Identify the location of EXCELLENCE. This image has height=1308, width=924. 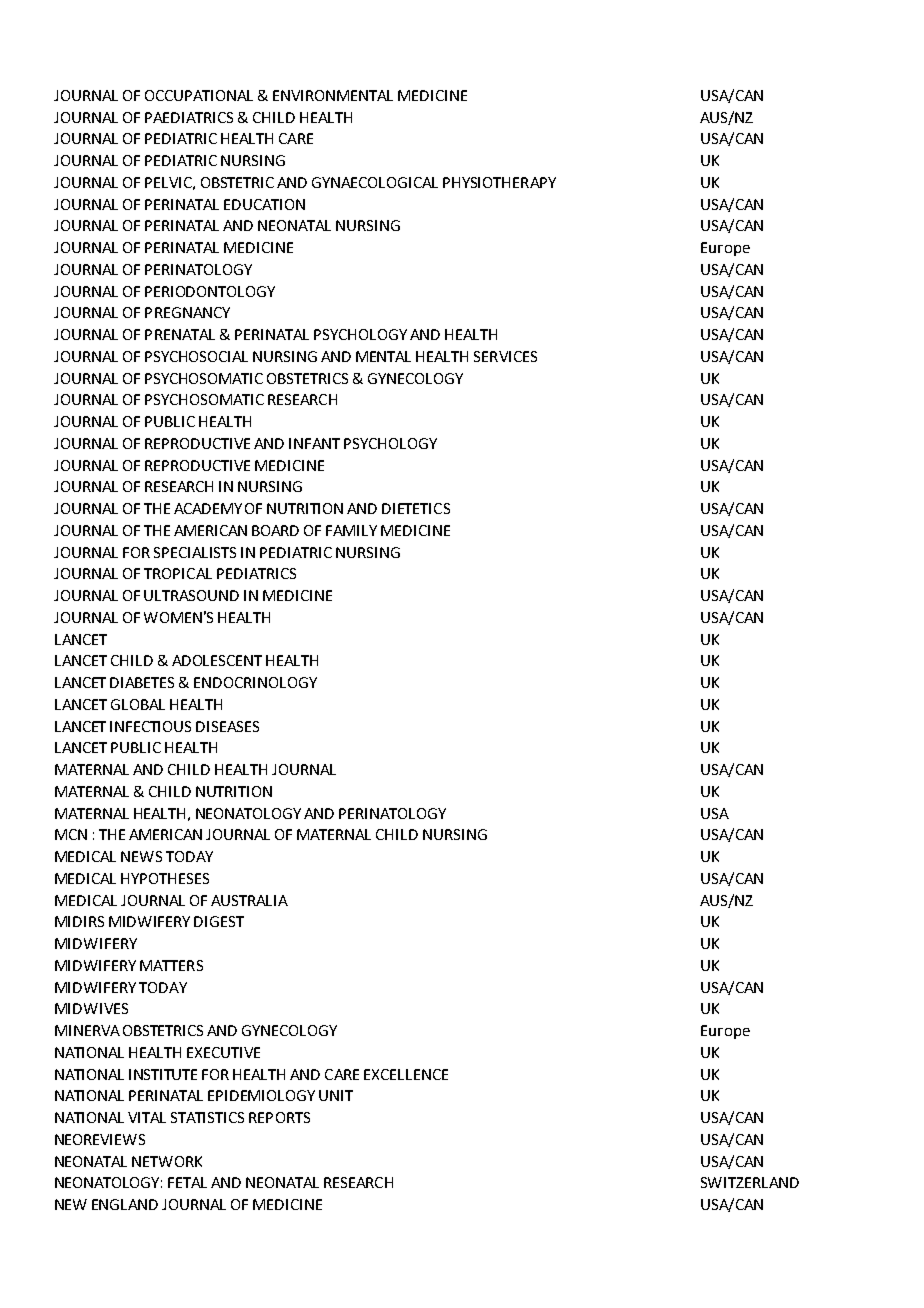
(406, 1074).
